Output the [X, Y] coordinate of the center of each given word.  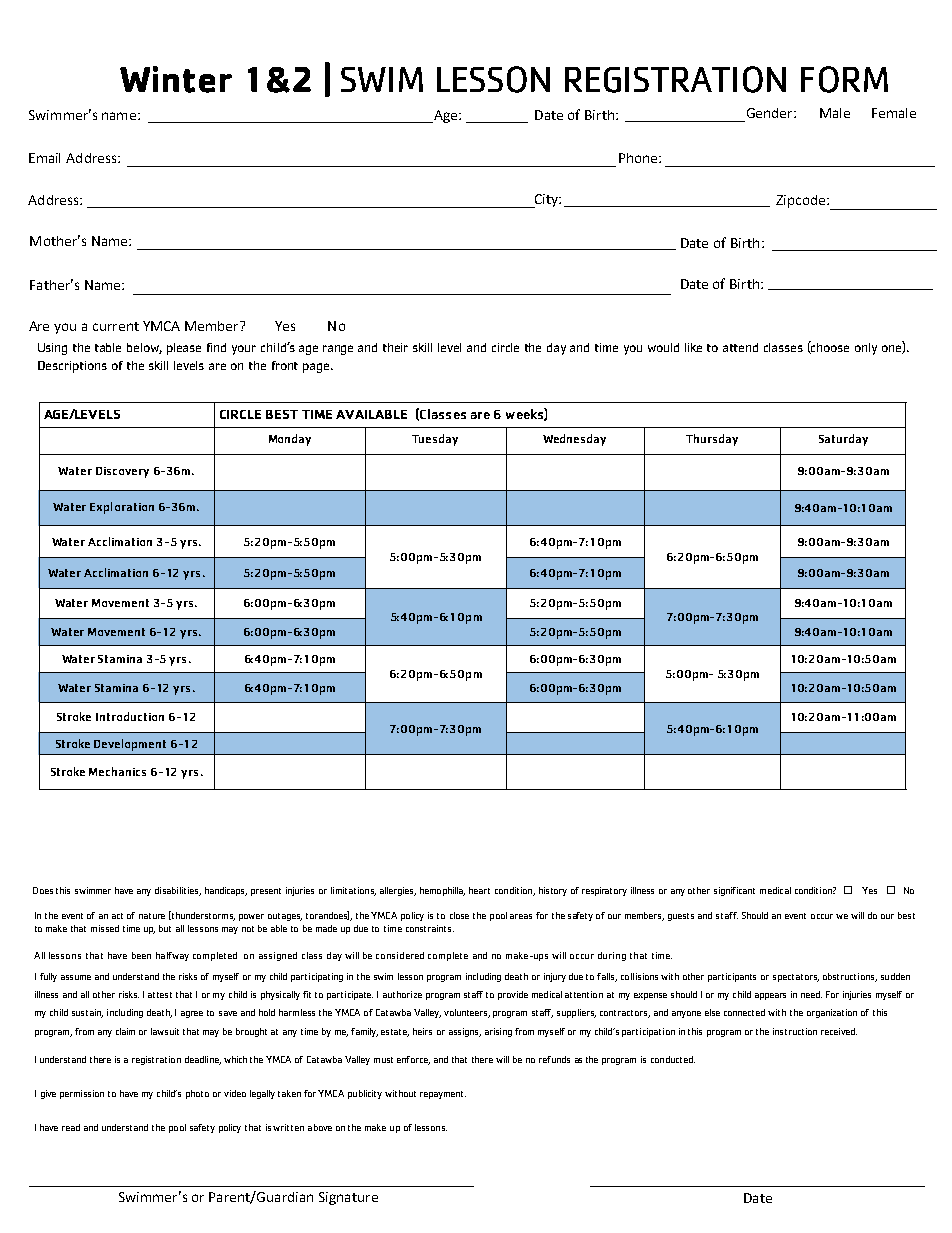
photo [197, 1094]
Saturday [843, 440]
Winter [176, 79]
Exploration [122, 508]
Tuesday [435, 440]
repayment [443, 1095]
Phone [639, 158]
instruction [795, 1031]
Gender [771, 113]
